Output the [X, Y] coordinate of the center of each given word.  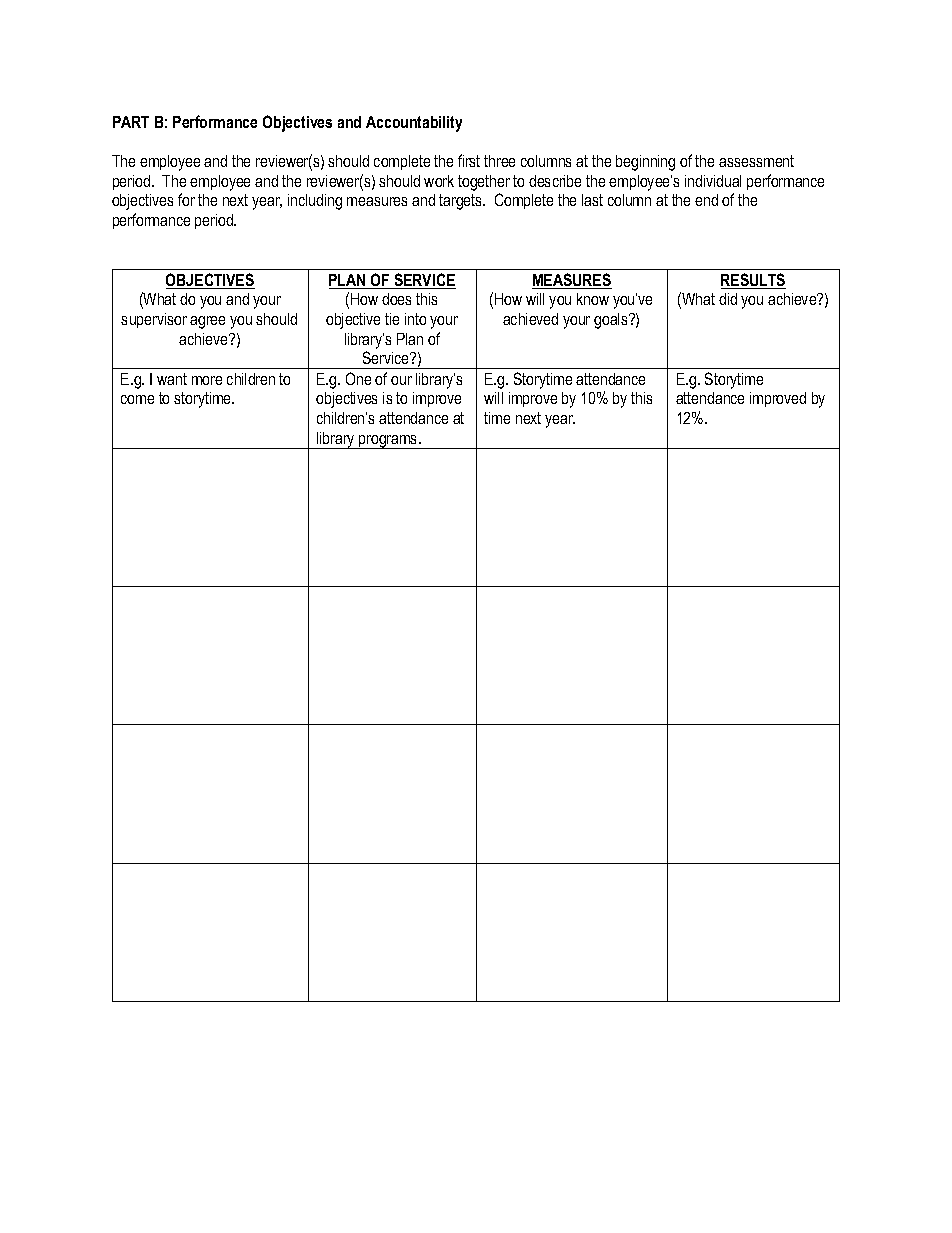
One [358, 378]
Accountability [414, 124]
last [592, 200]
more [207, 380]
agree [207, 322]
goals [612, 321]
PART [131, 122]
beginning [645, 163]
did [728, 299]
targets [461, 202]
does [396, 299]
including [315, 202]
